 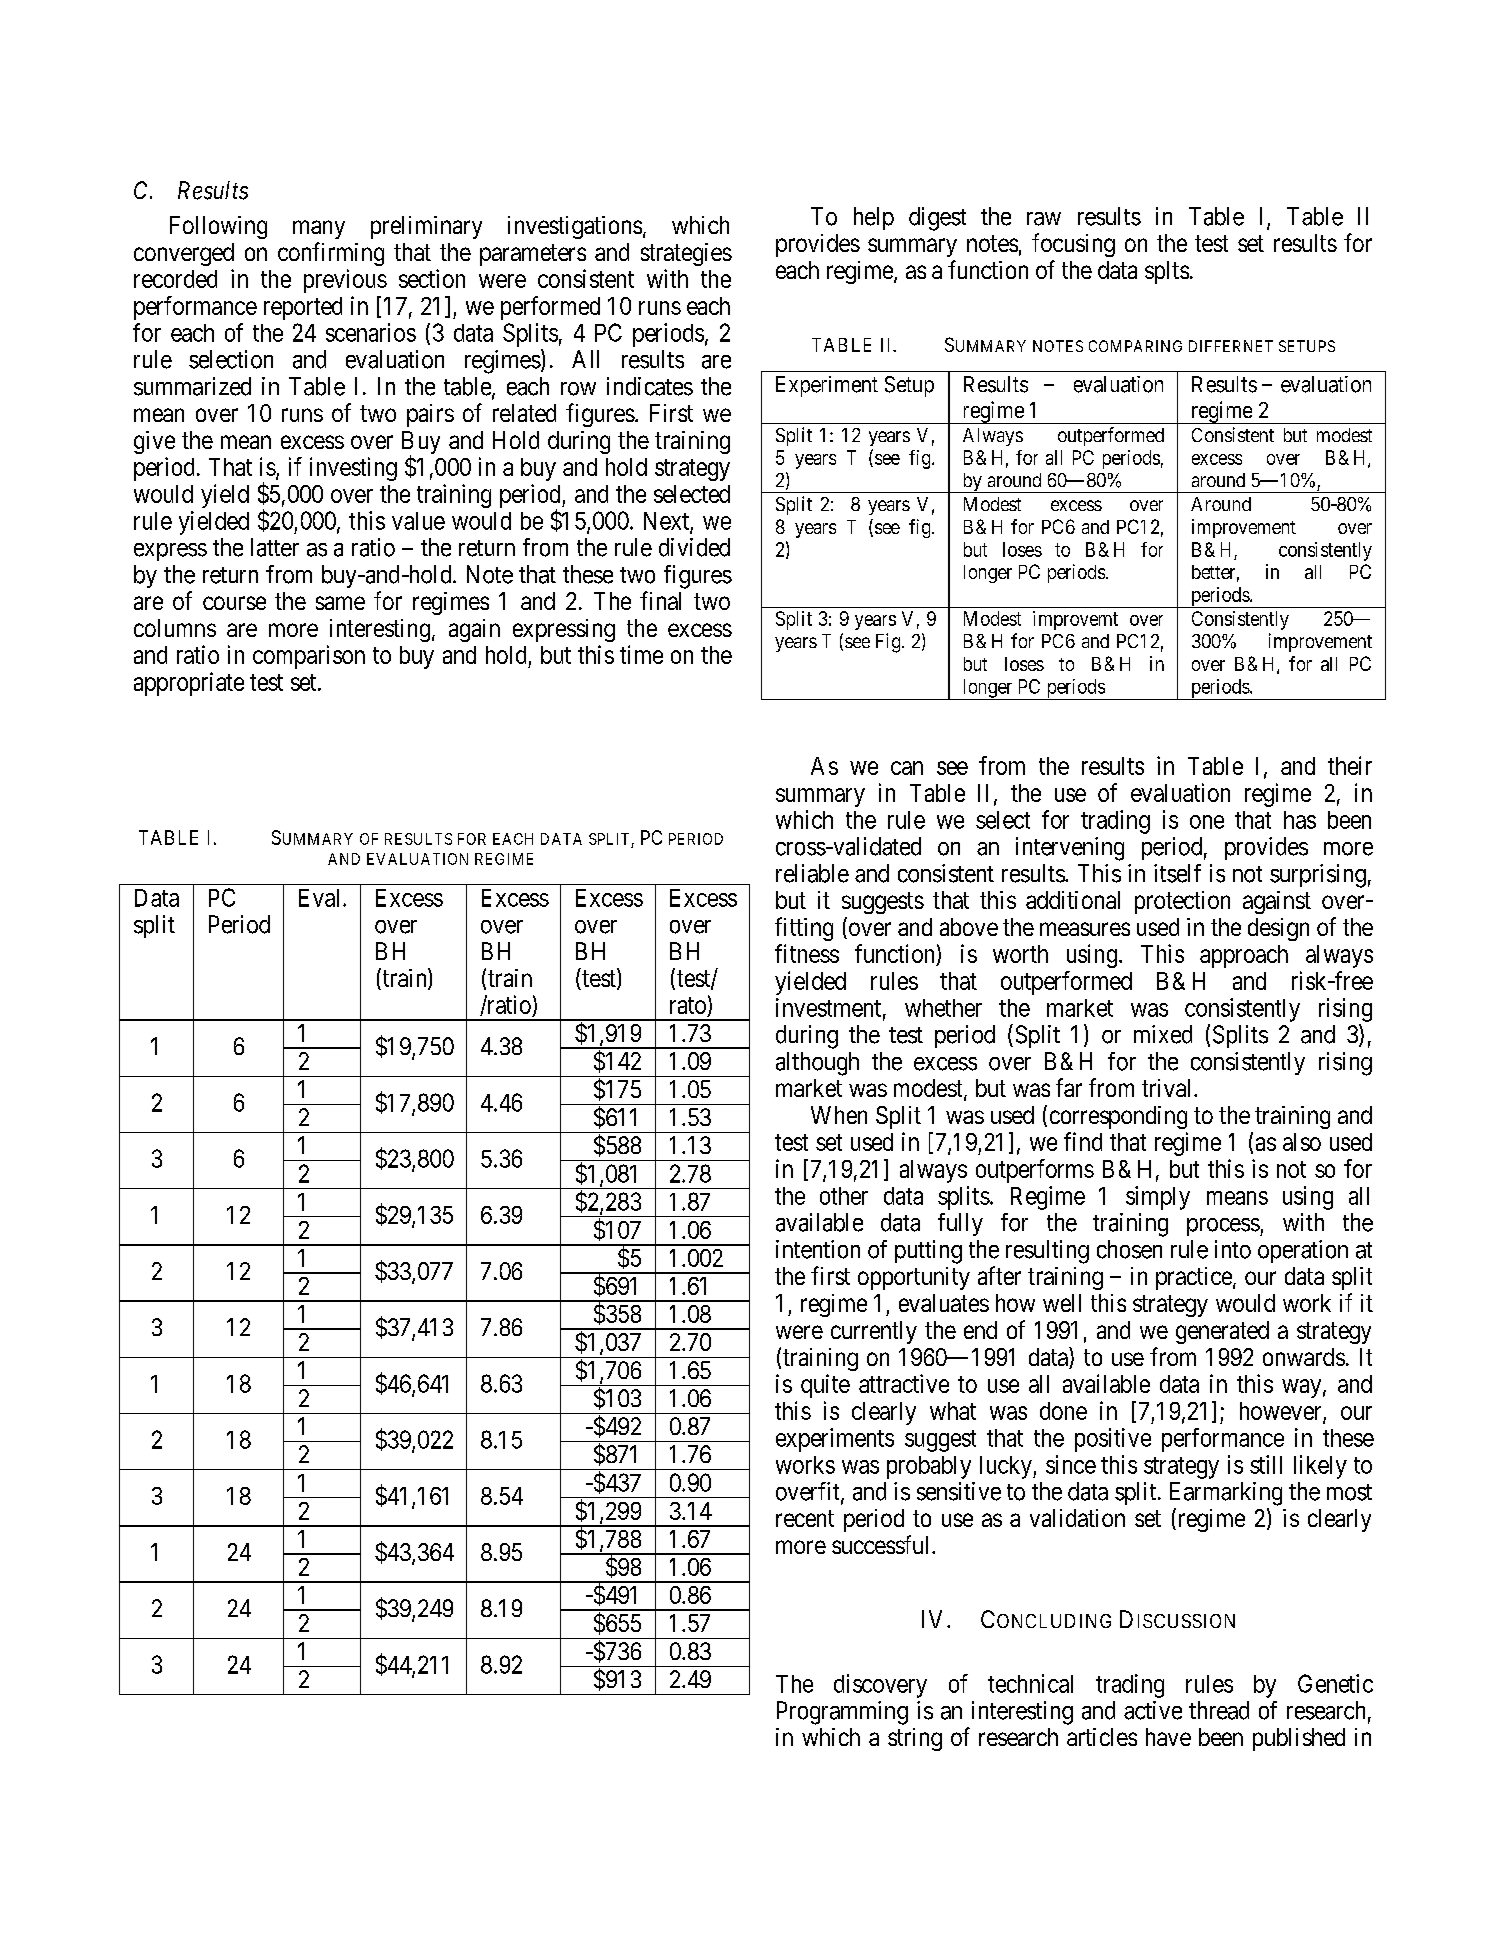 What do you see at coordinates (842, 1713) in the screenshot?
I see `Programming` at bounding box center [842, 1713].
